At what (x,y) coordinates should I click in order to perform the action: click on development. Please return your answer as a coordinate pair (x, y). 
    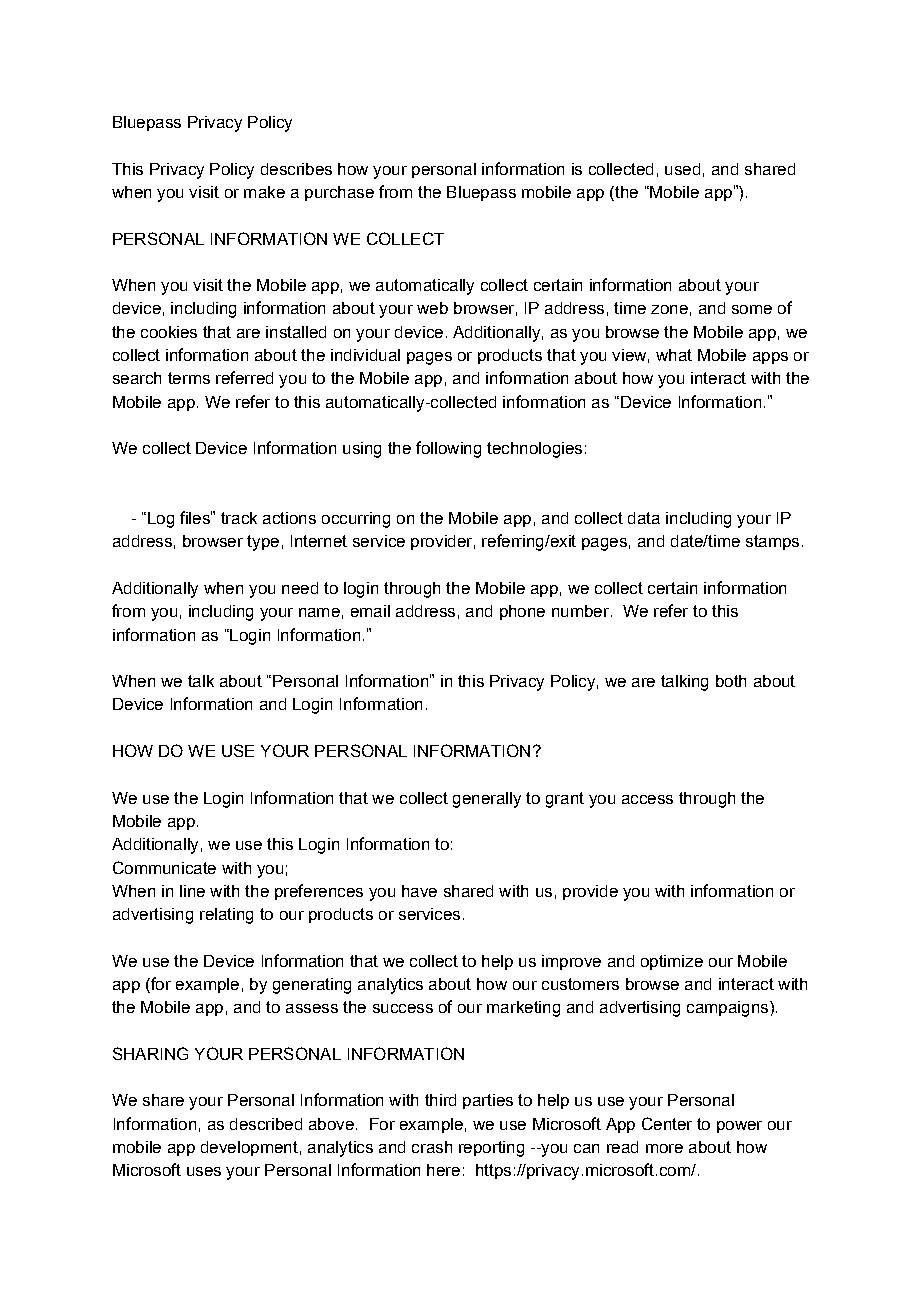
    Looking at the image, I should click on (249, 1148).
